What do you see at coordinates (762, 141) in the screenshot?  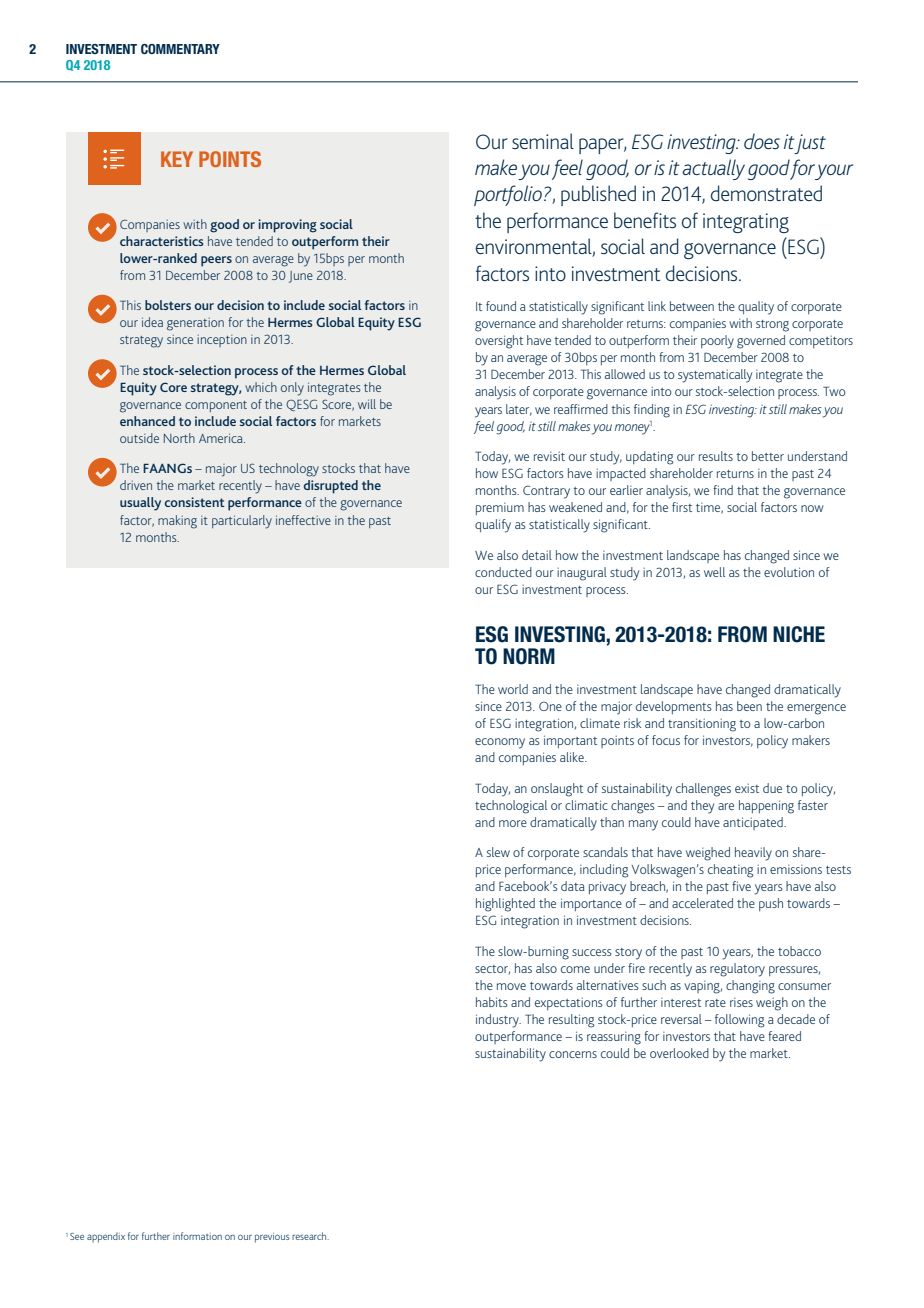 I see `does` at bounding box center [762, 141].
